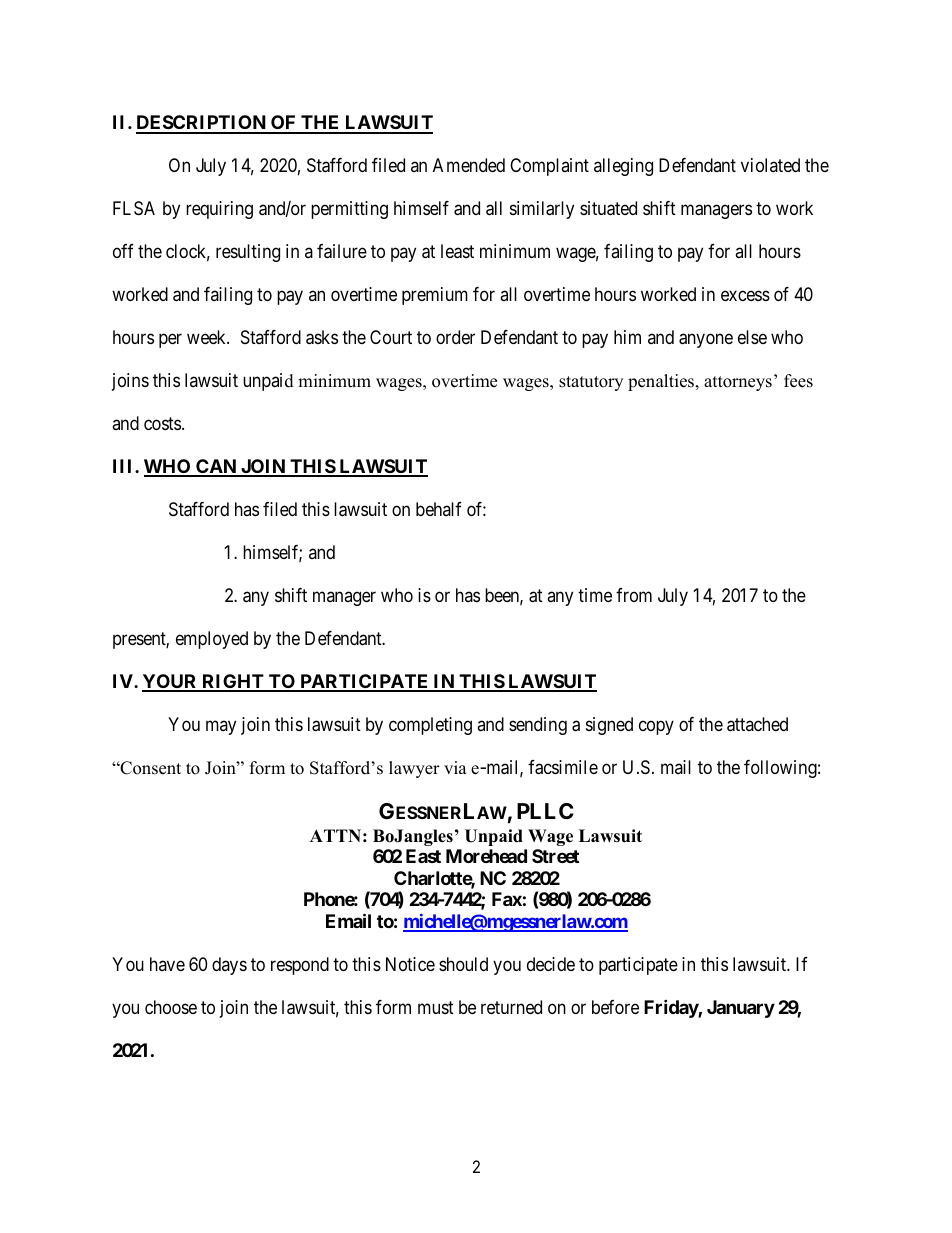 The height and width of the screenshot is (1233, 952). What do you see at coordinates (757, 724) in the screenshot?
I see `attached` at bounding box center [757, 724].
